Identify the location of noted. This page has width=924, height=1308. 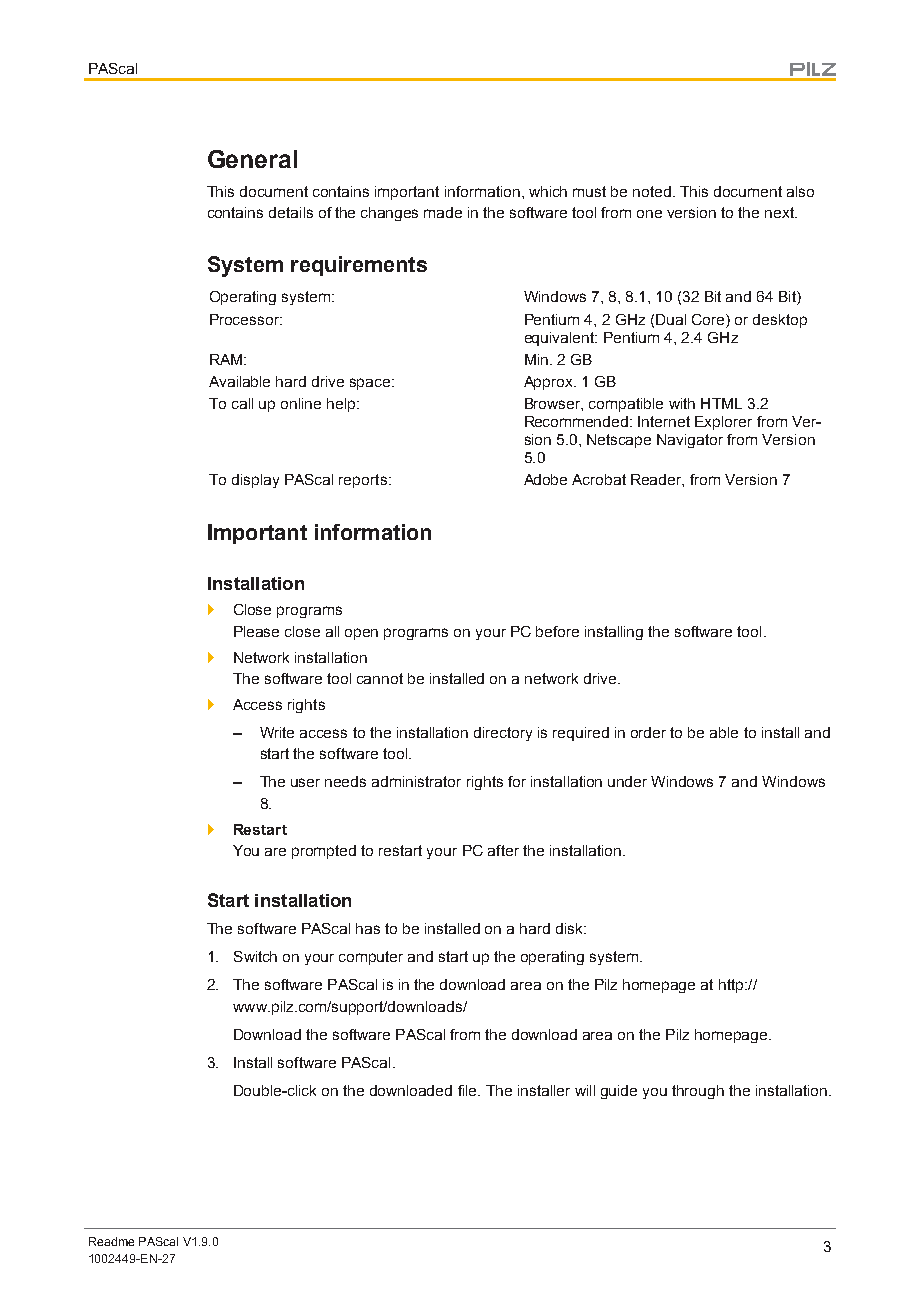
(652, 191).
